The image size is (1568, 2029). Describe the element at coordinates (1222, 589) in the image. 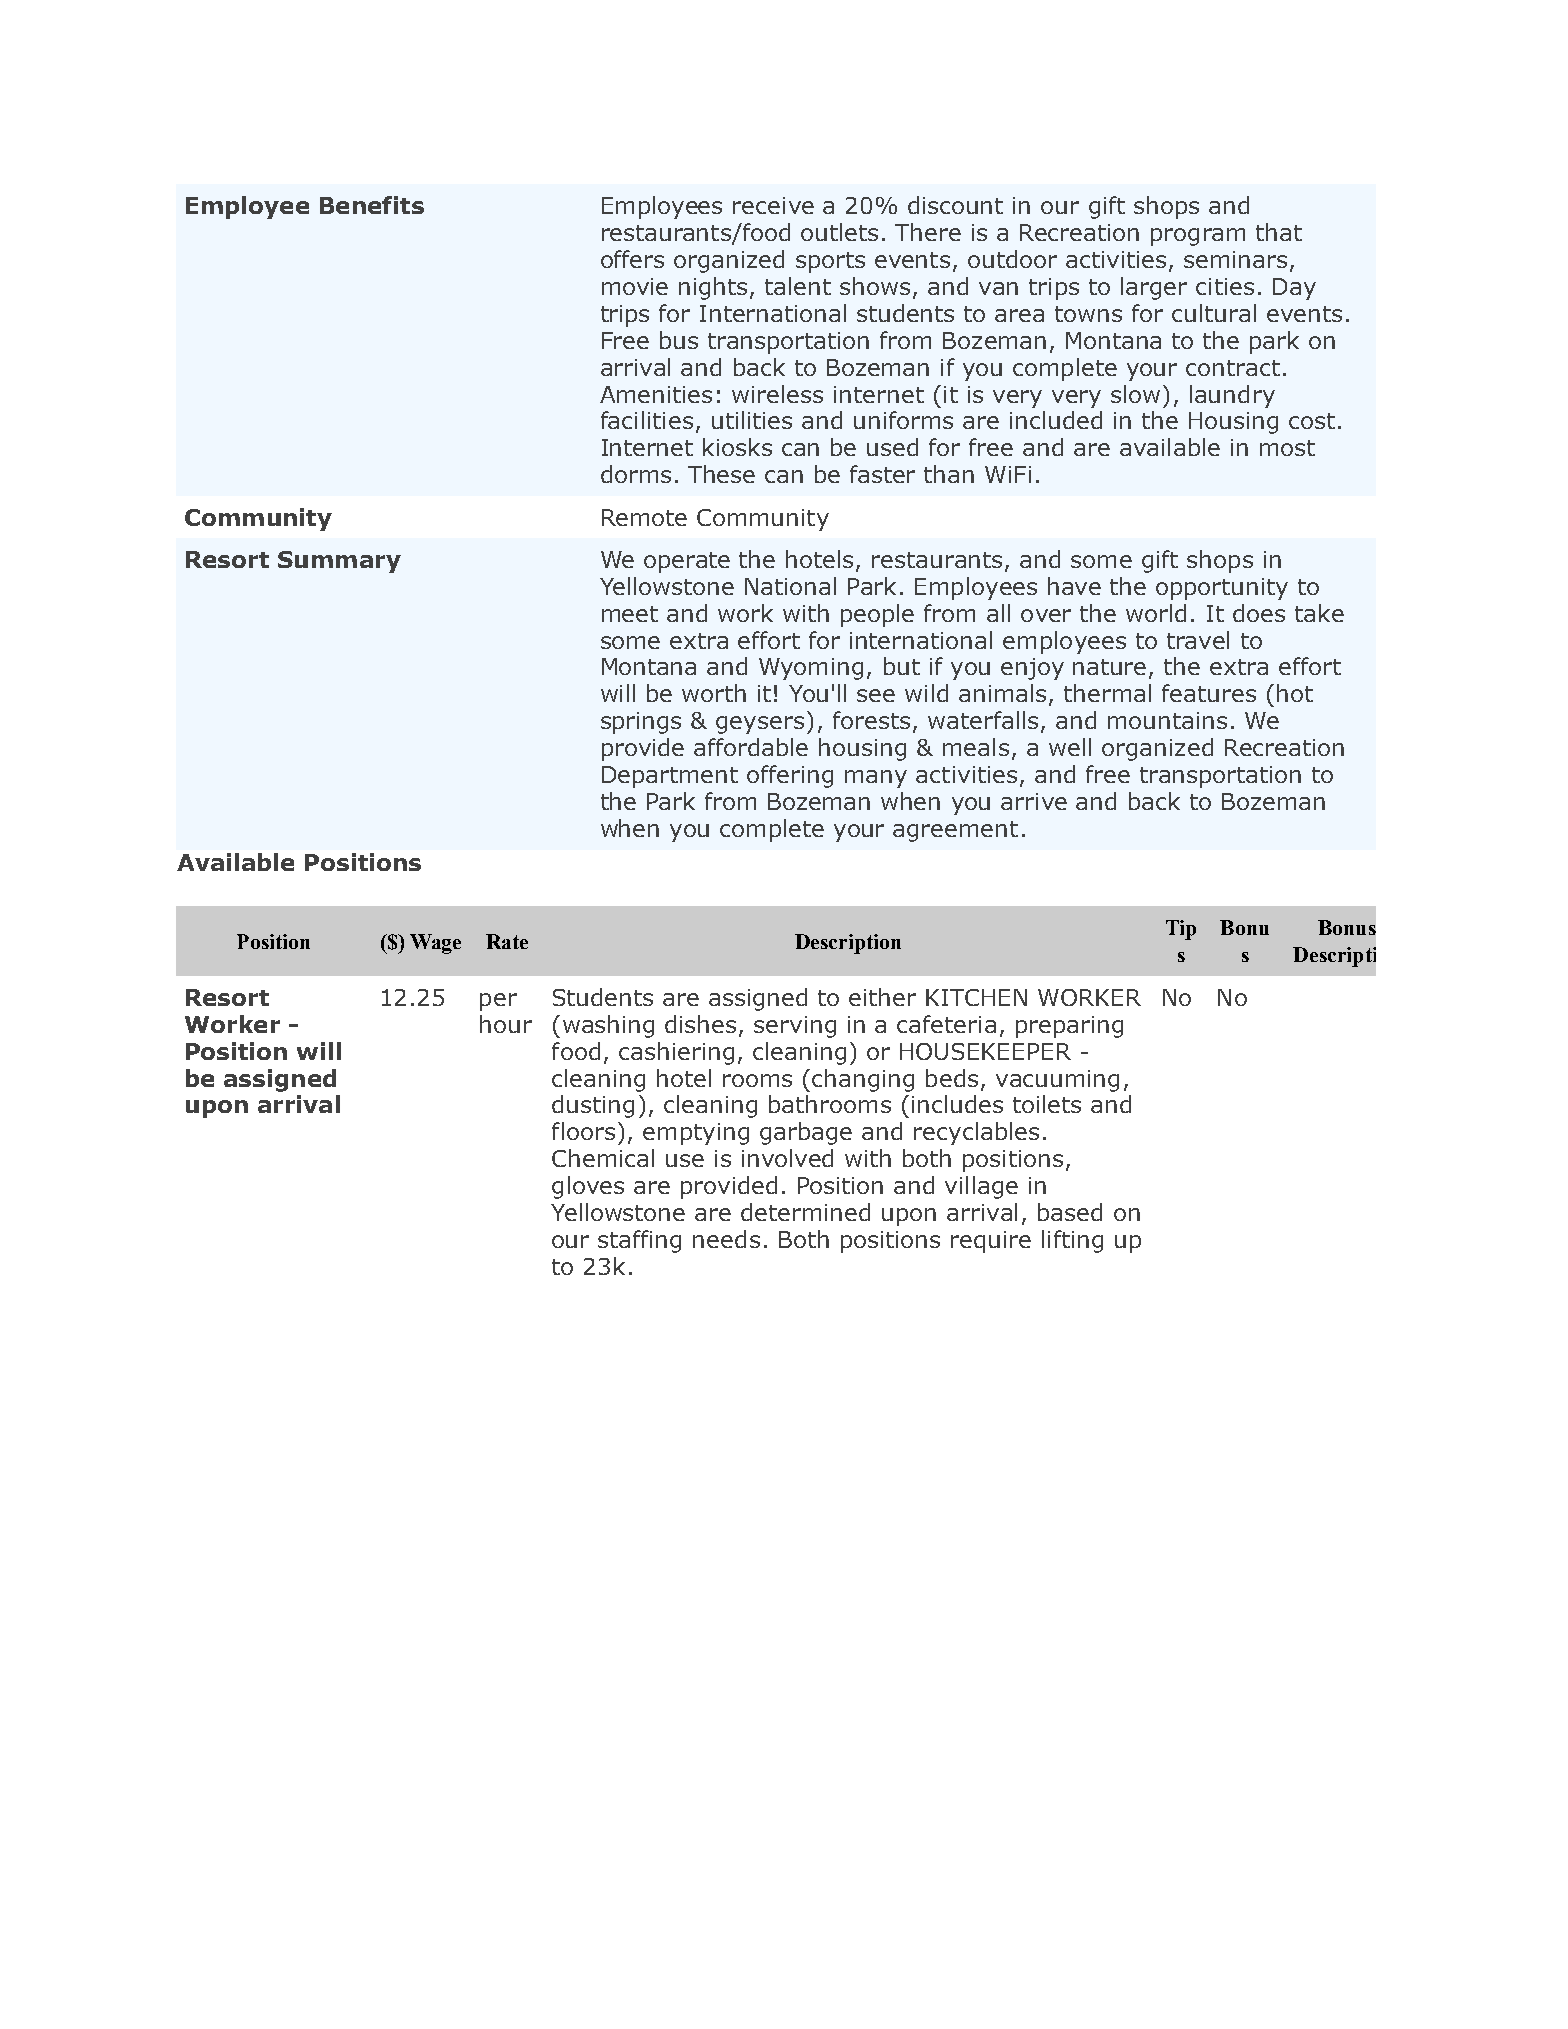

I see `opportunity` at that location.
